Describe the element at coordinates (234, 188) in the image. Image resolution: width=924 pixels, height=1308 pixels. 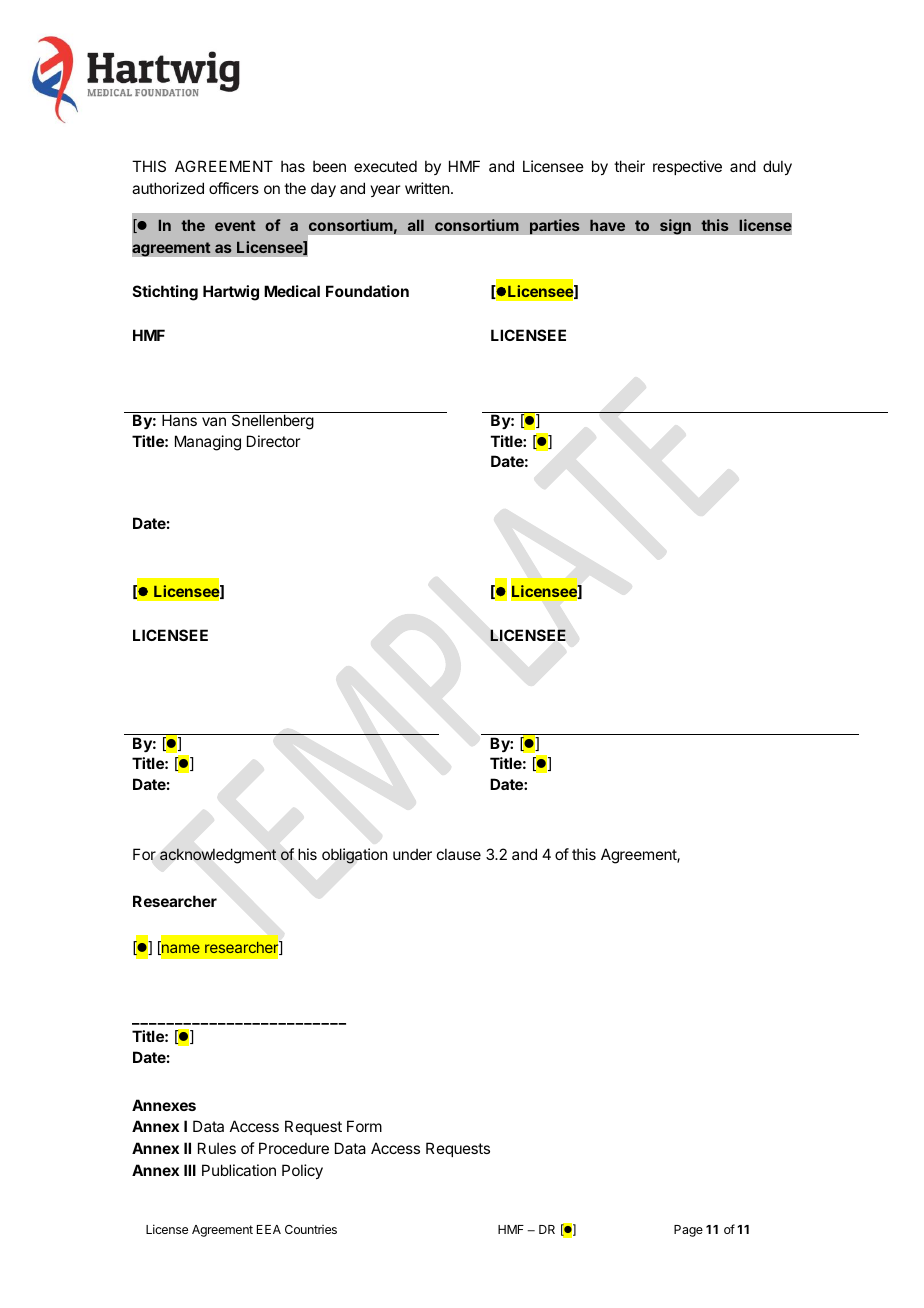
I see `officers` at that location.
